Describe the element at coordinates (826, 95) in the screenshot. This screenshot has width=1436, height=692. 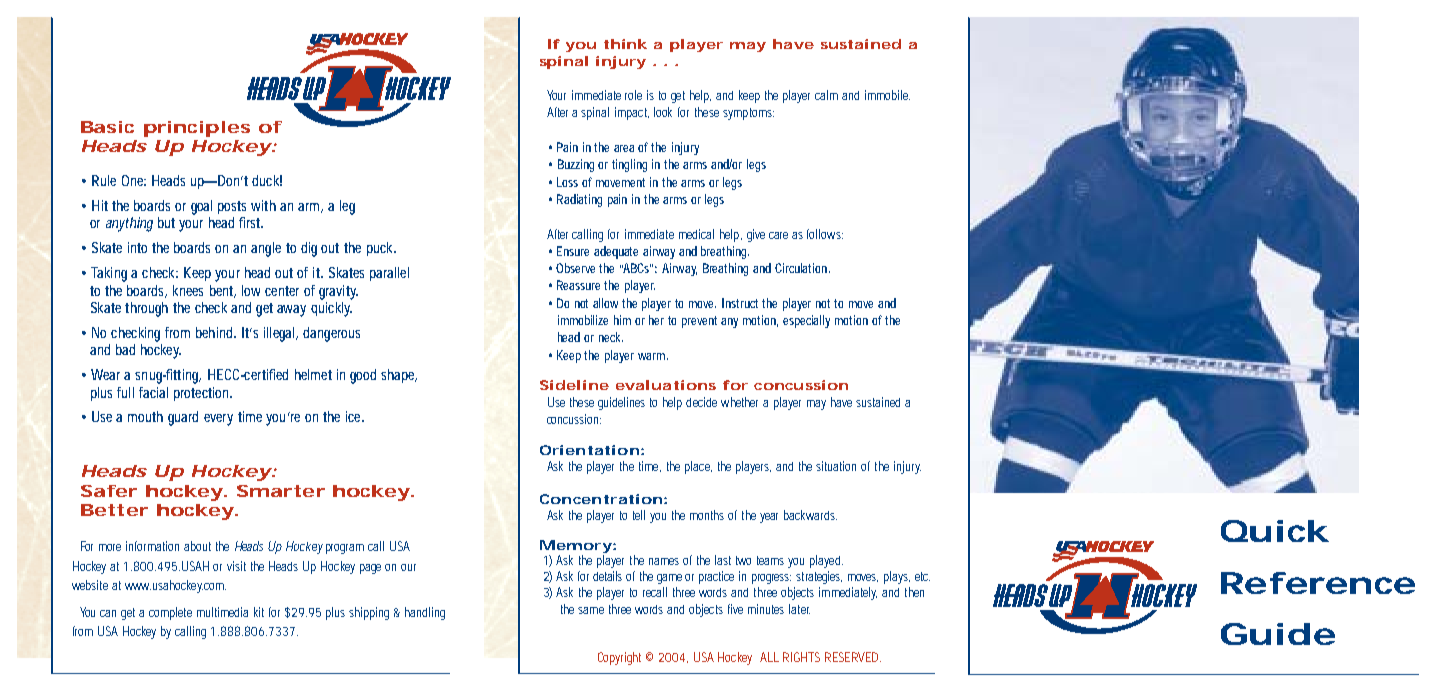
I see `calm` at that location.
